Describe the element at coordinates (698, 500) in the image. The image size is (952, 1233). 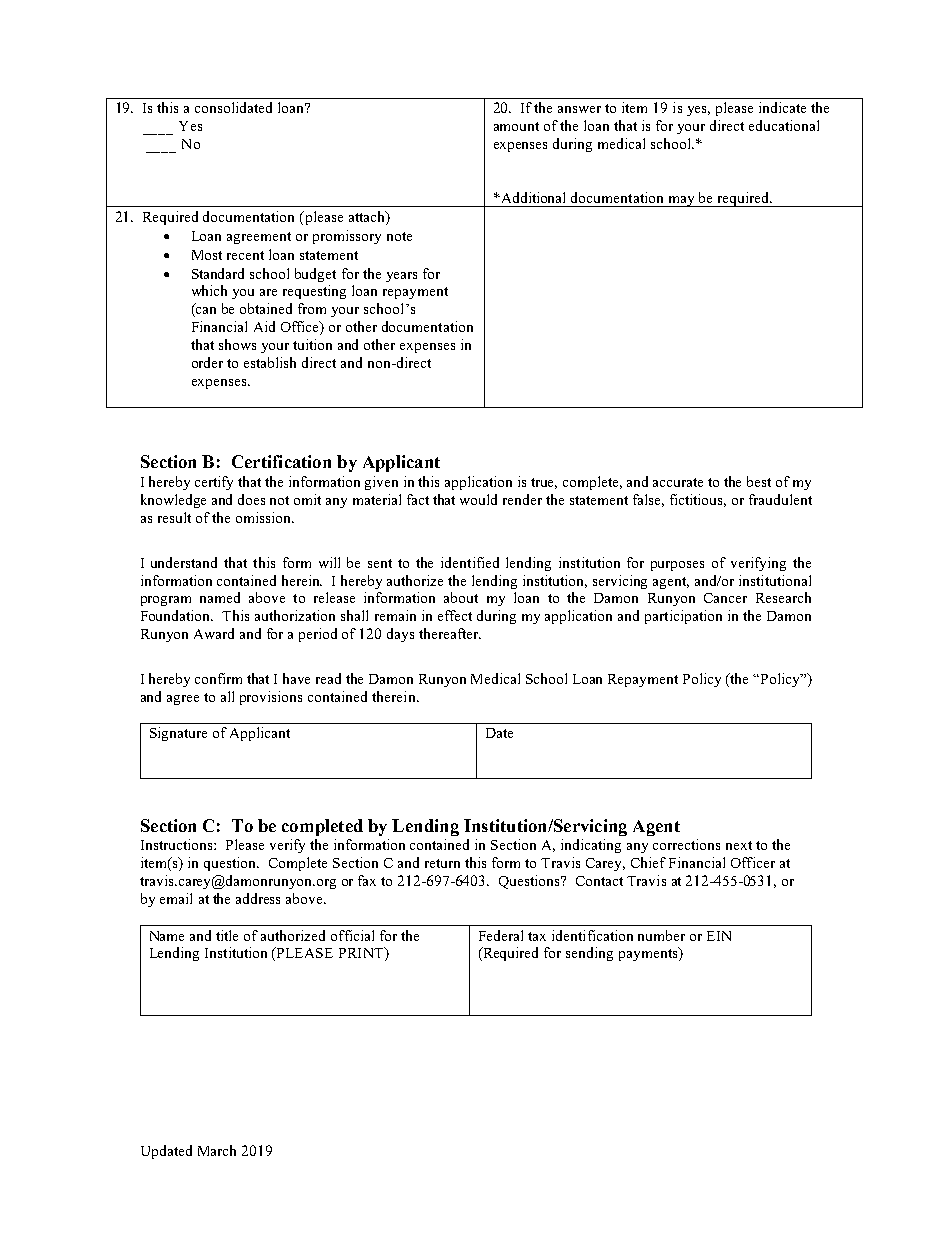
I see `fictitious` at that location.
